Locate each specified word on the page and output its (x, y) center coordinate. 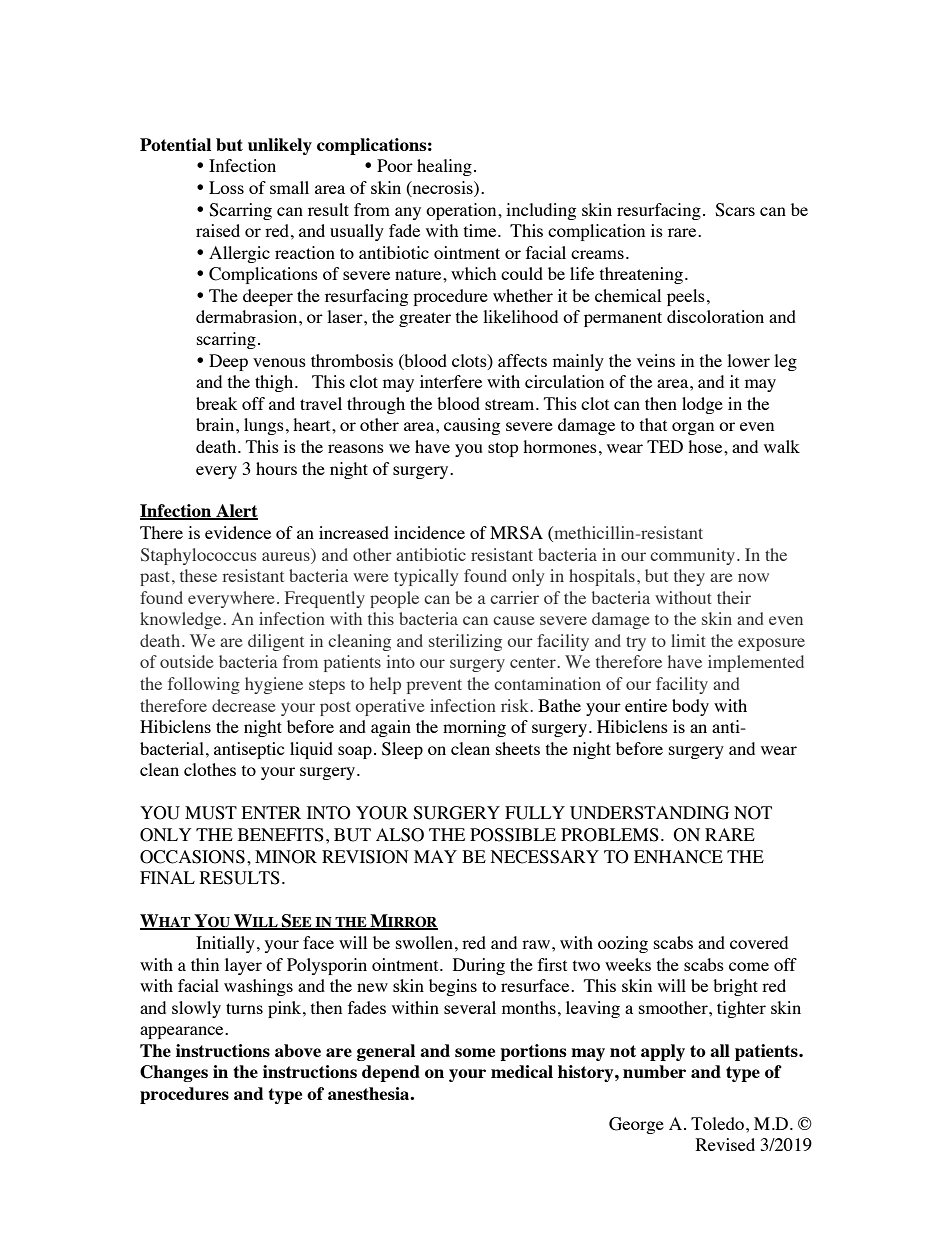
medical (522, 1071)
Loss (226, 187)
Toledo (717, 1123)
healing (444, 167)
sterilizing (465, 642)
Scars (735, 210)
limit (688, 640)
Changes (174, 1073)
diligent (276, 642)
